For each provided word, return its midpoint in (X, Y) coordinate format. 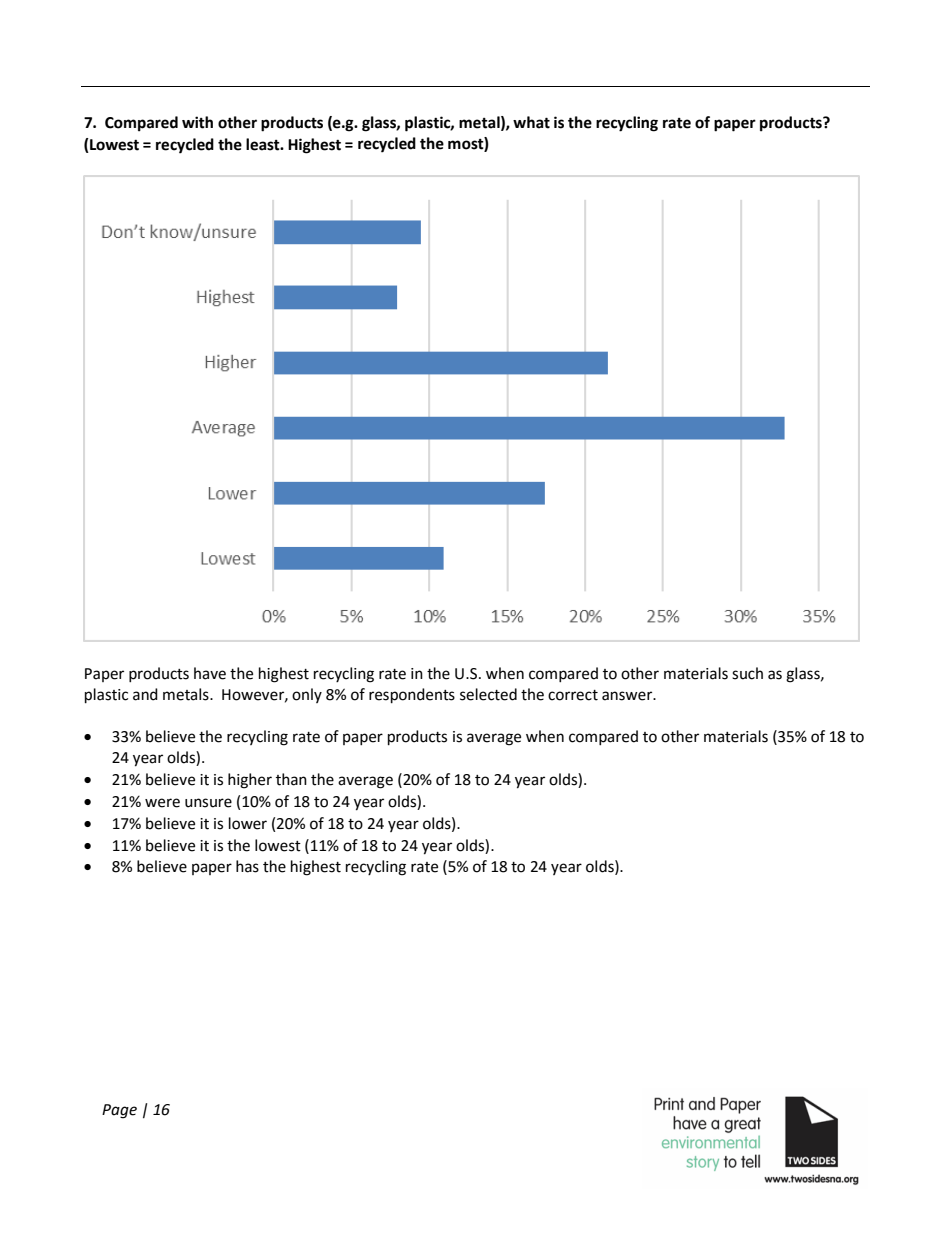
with (197, 122)
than (291, 779)
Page (119, 1111)
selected (488, 694)
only (307, 695)
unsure (208, 803)
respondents (412, 696)
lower (248, 823)
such (747, 673)
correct (573, 695)
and (145, 694)
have (210, 673)
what (531, 122)
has (247, 866)
